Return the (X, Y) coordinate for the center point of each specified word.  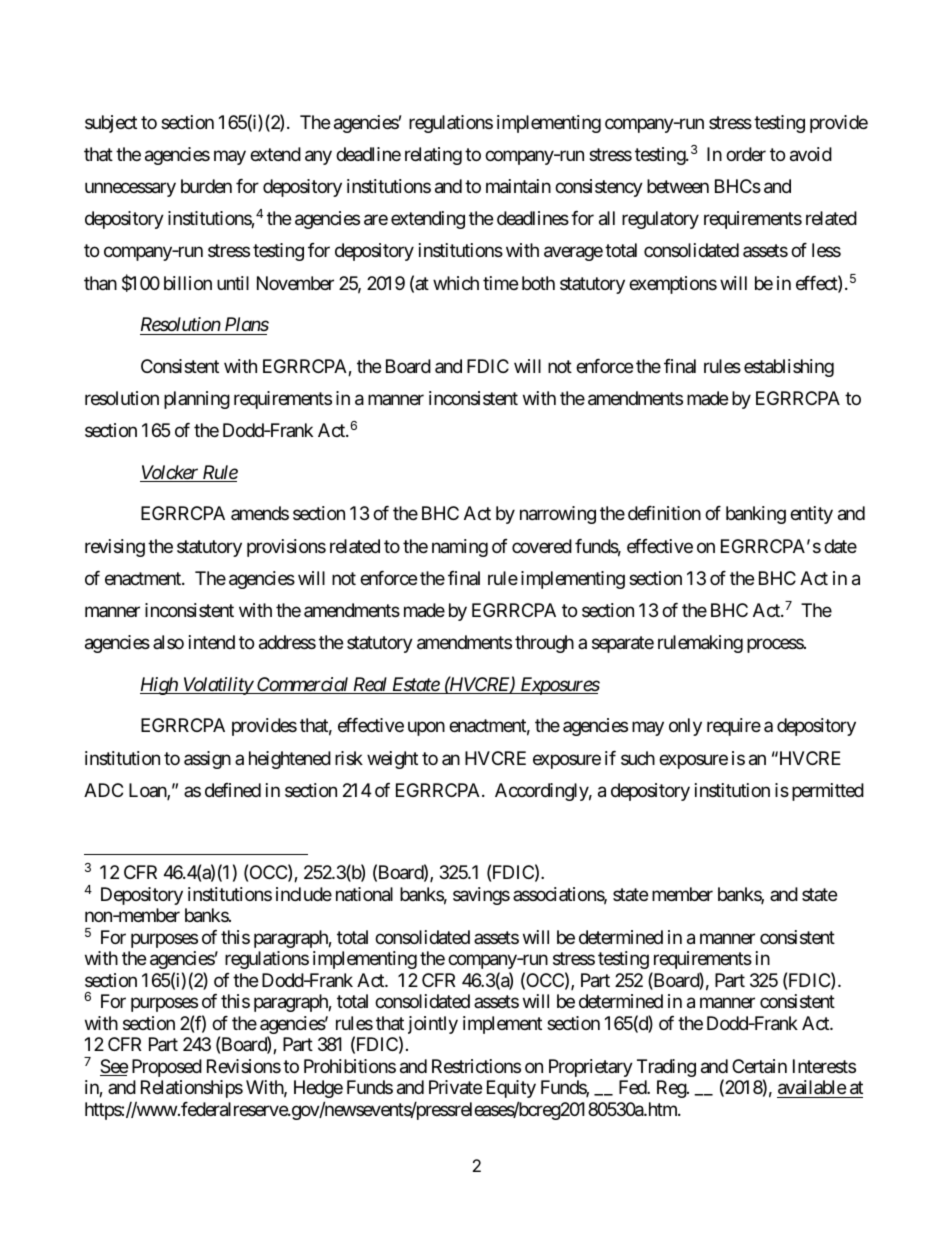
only (685, 727)
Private (455, 1087)
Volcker (170, 473)
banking (756, 515)
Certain (759, 1066)
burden (206, 186)
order (746, 154)
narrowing (558, 515)
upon (426, 729)
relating (433, 156)
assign (207, 760)
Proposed (167, 1068)
